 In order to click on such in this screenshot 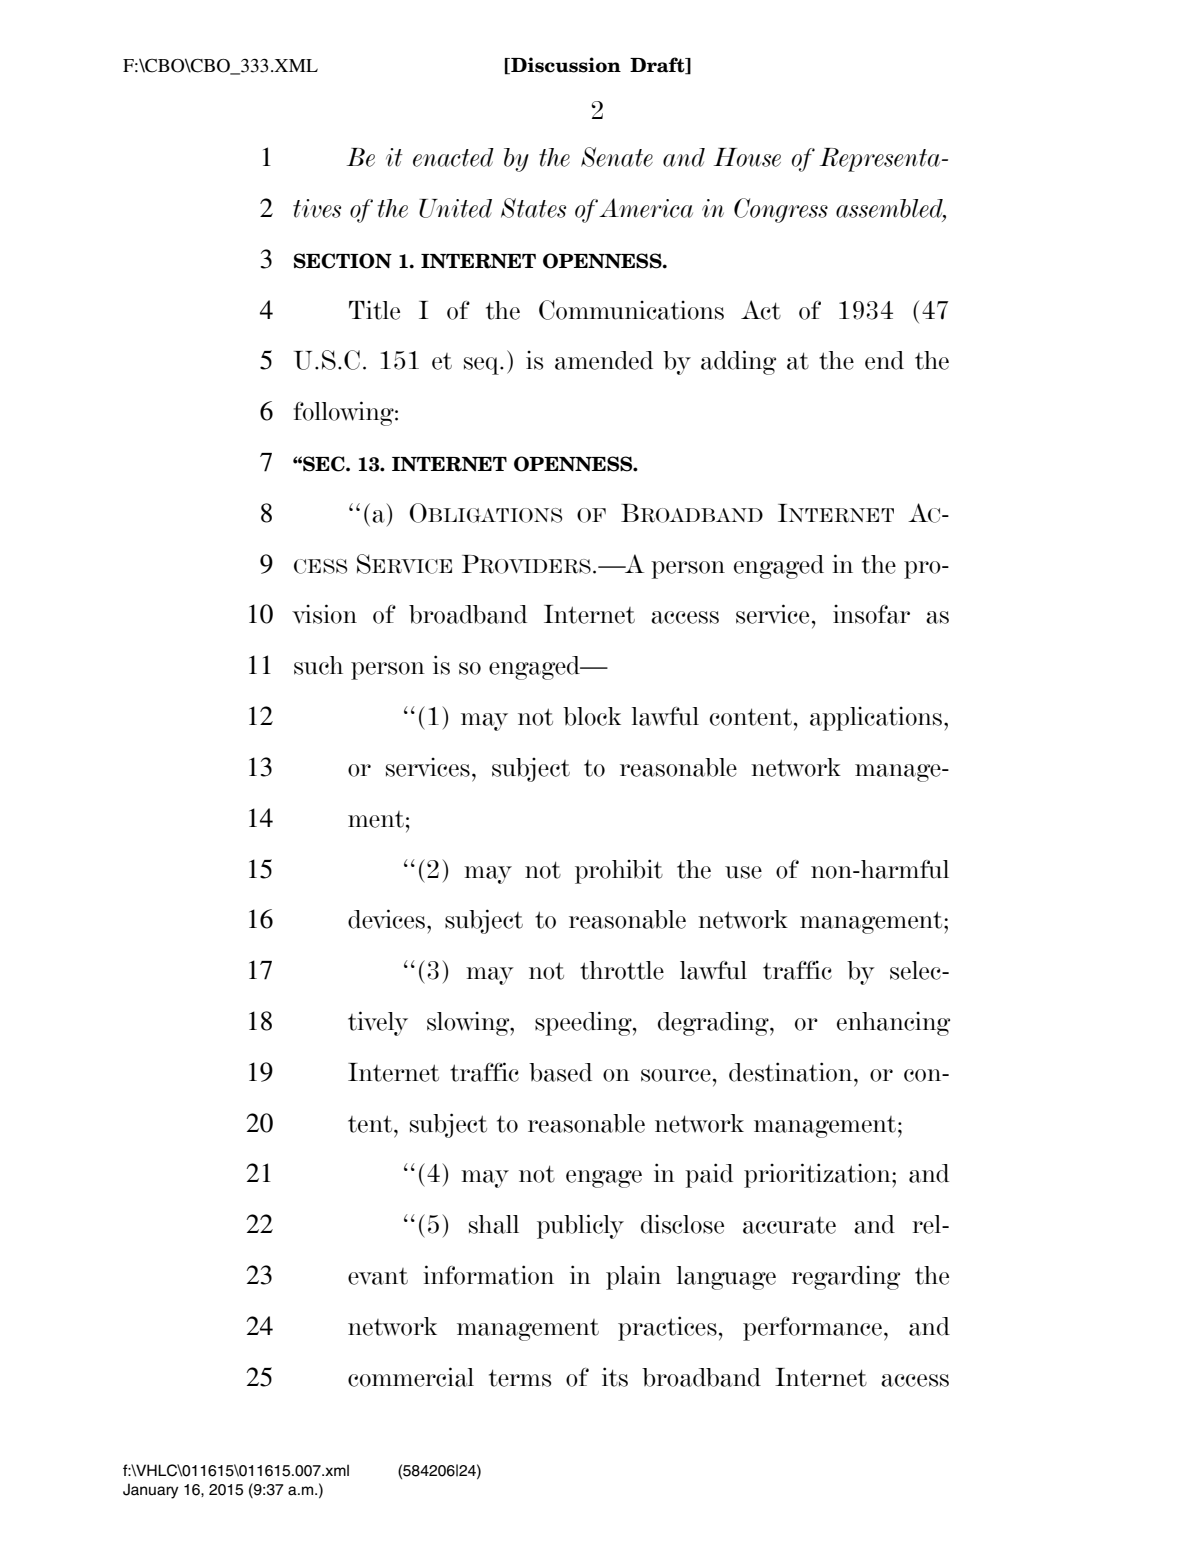, I will do `click(318, 665)`.
